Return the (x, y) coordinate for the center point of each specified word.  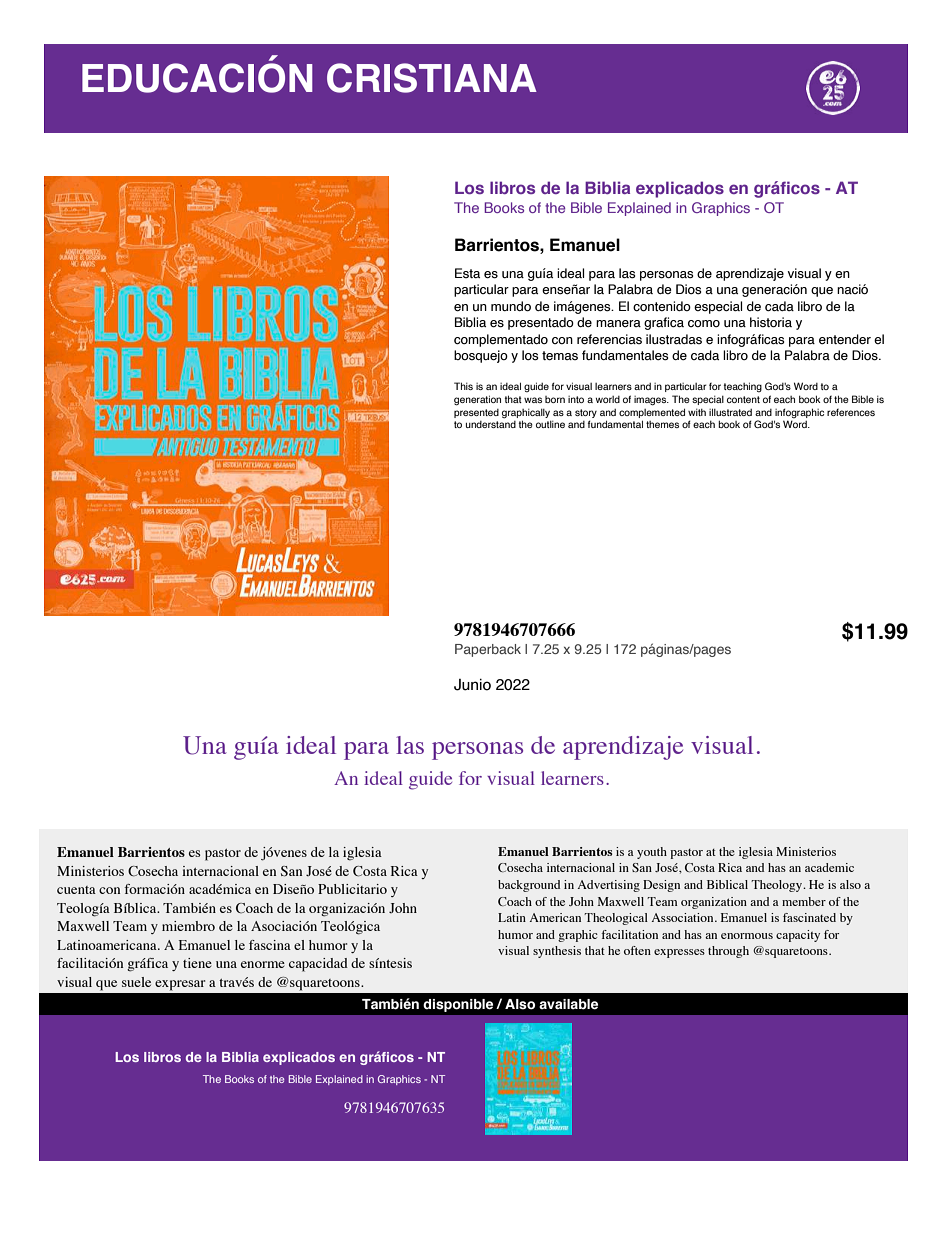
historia (771, 322)
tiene (197, 963)
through (728, 952)
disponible (458, 1005)
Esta (467, 273)
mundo (511, 306)
